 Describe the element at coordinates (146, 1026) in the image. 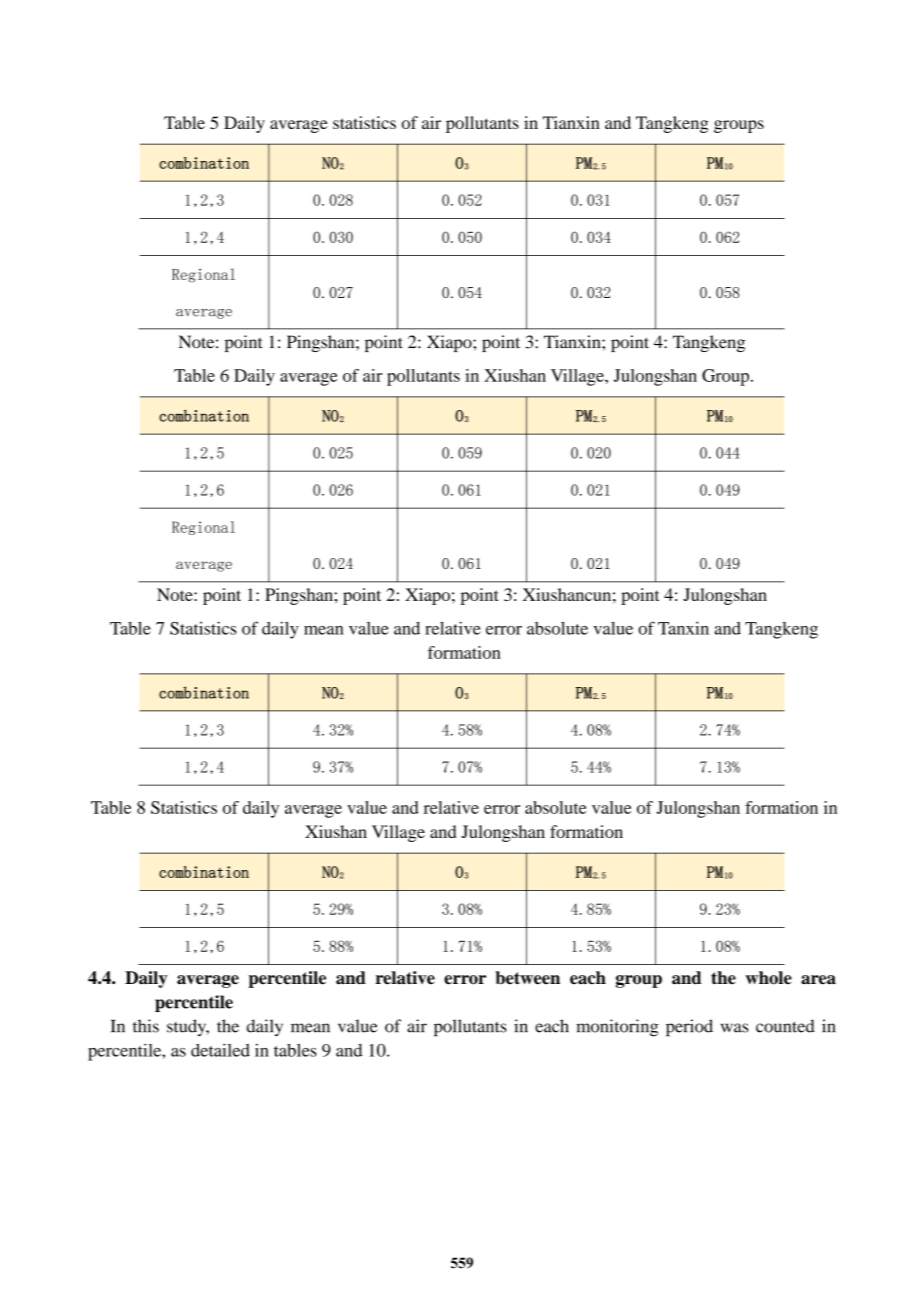

I see `this` at that location.
